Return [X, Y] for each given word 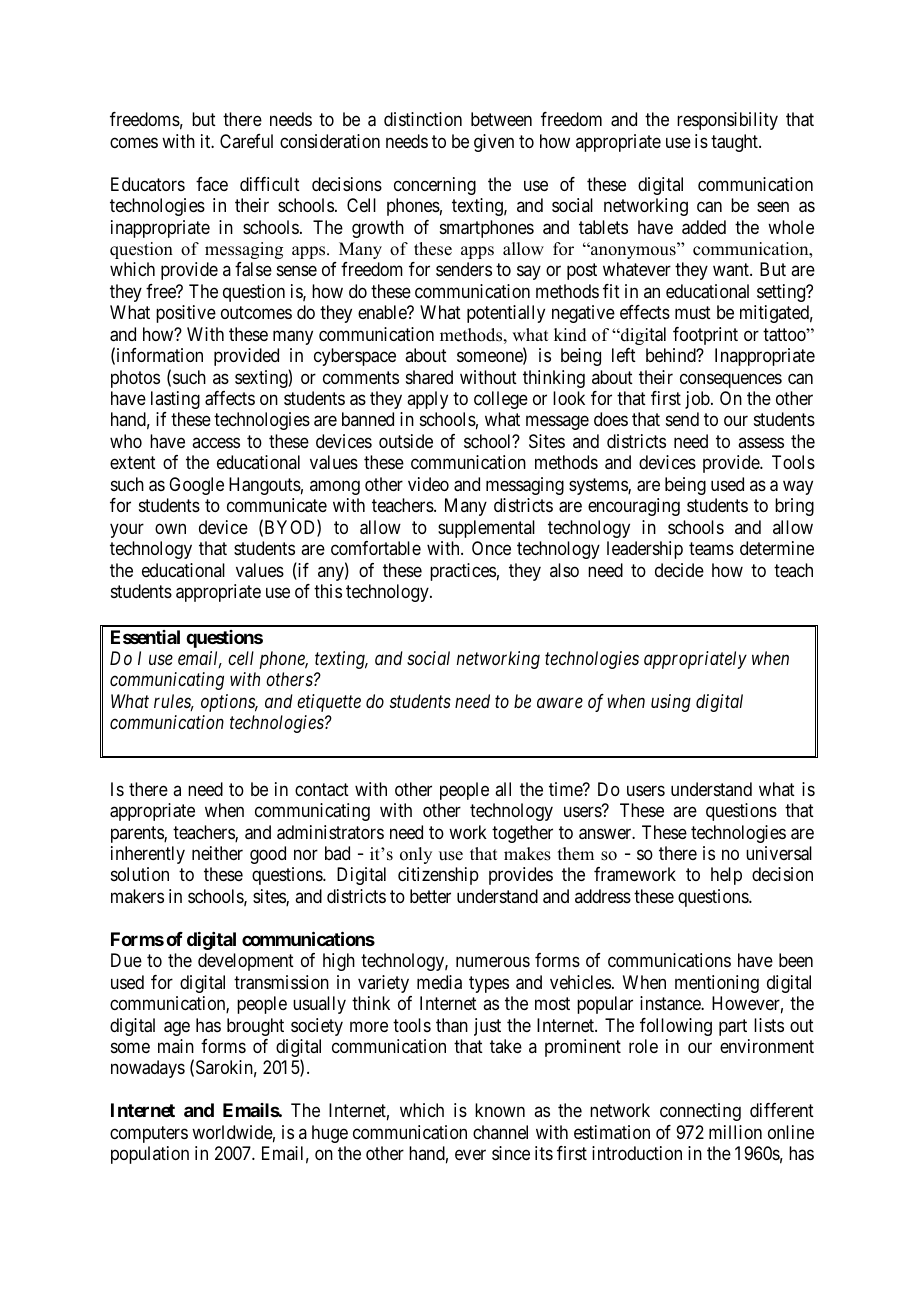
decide [679, 570]
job [698, 400]
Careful [246, 141]
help [726, 876]
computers [149, 1134]
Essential [145, 637]
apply [427, 400]
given [494, 143]
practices [463, 572]
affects [230, 398]
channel [500, 1132]
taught [735, 143]
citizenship [438, 876]
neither [217, 853]
